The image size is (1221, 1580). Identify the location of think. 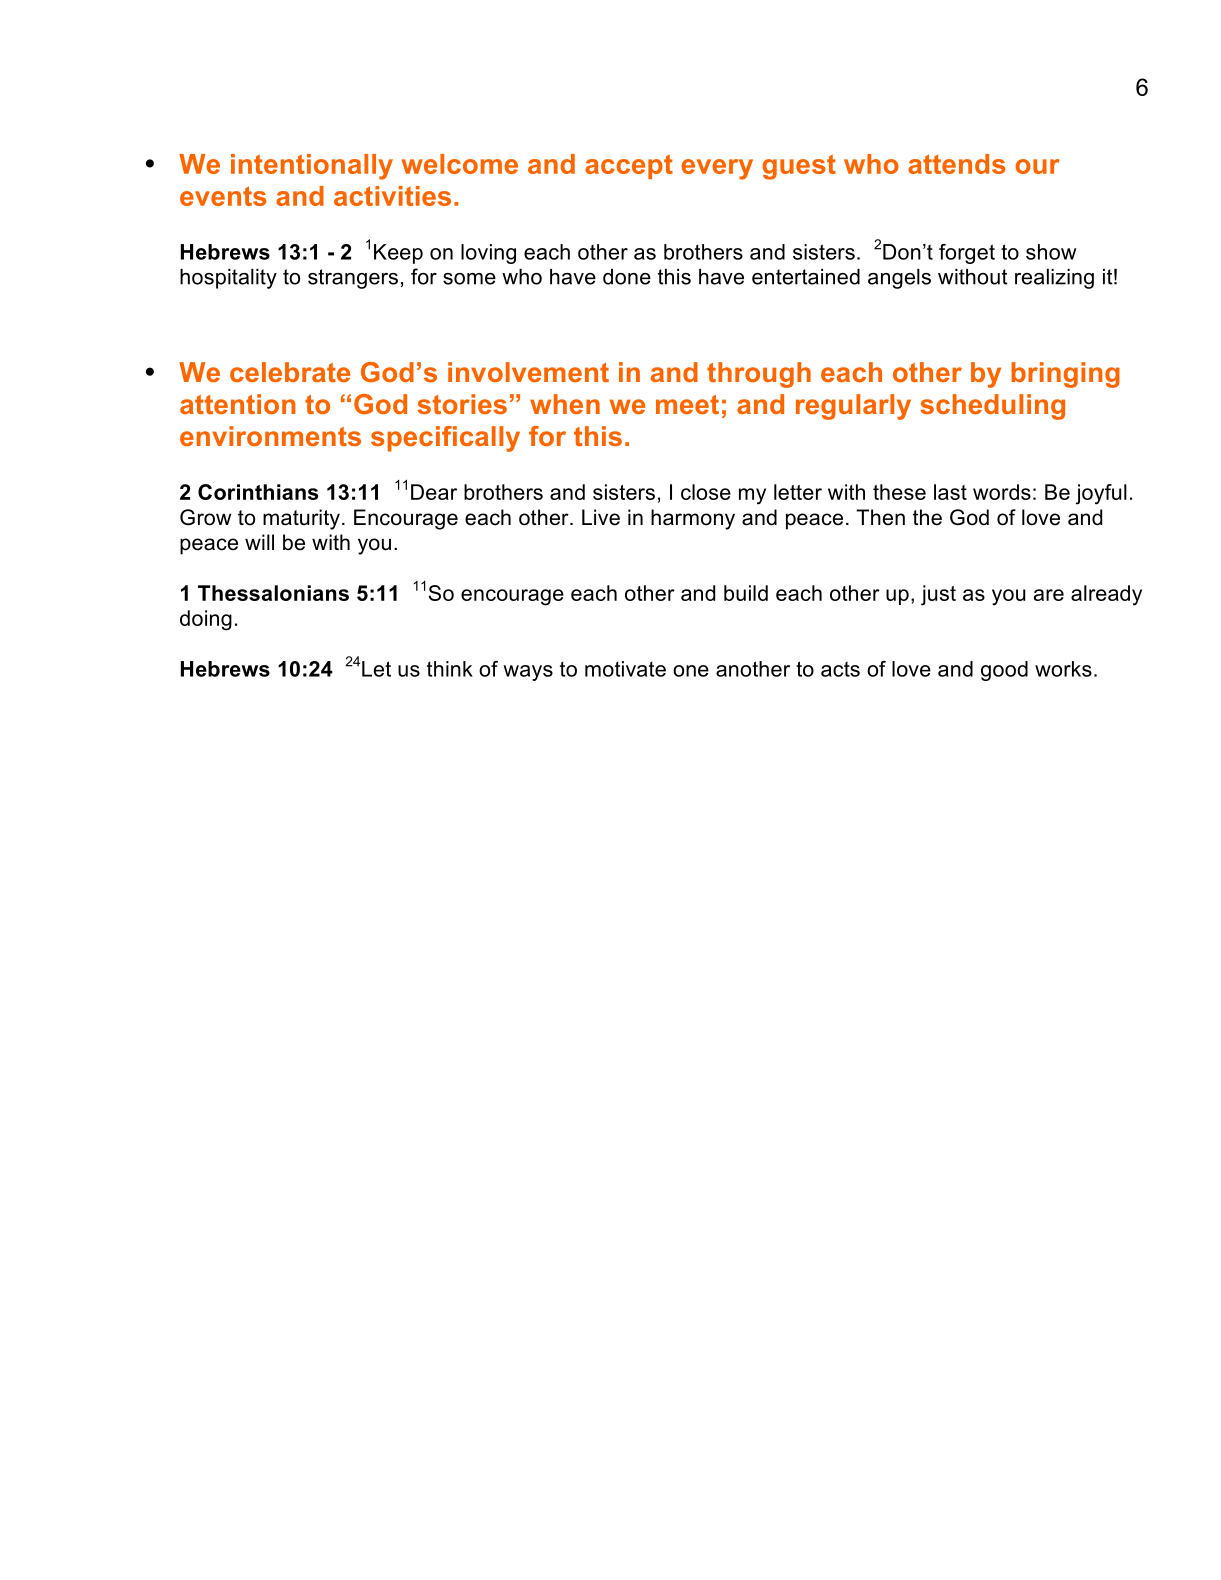
(450, 669).
